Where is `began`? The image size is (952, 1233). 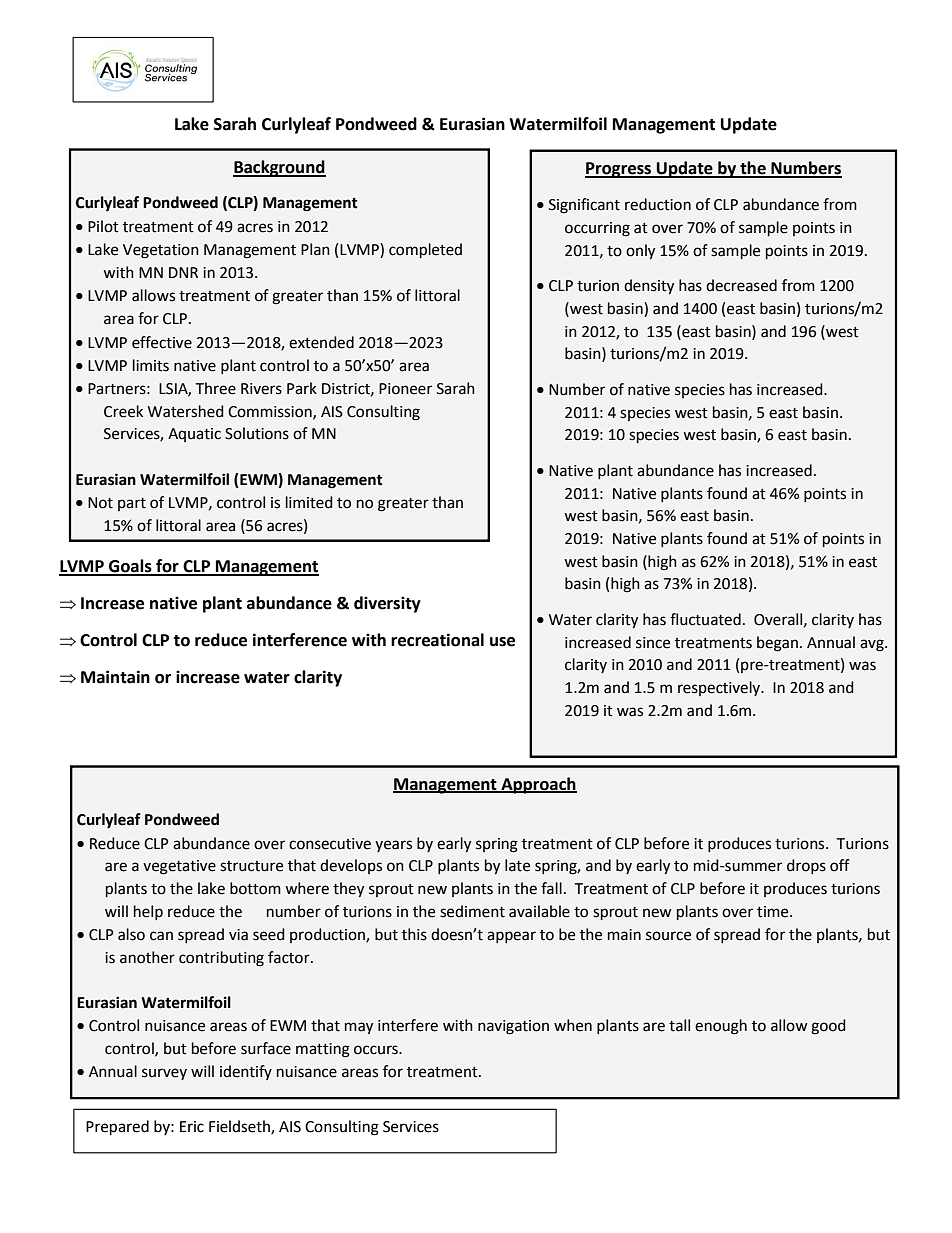
began is located at coordinates (777, 644).
